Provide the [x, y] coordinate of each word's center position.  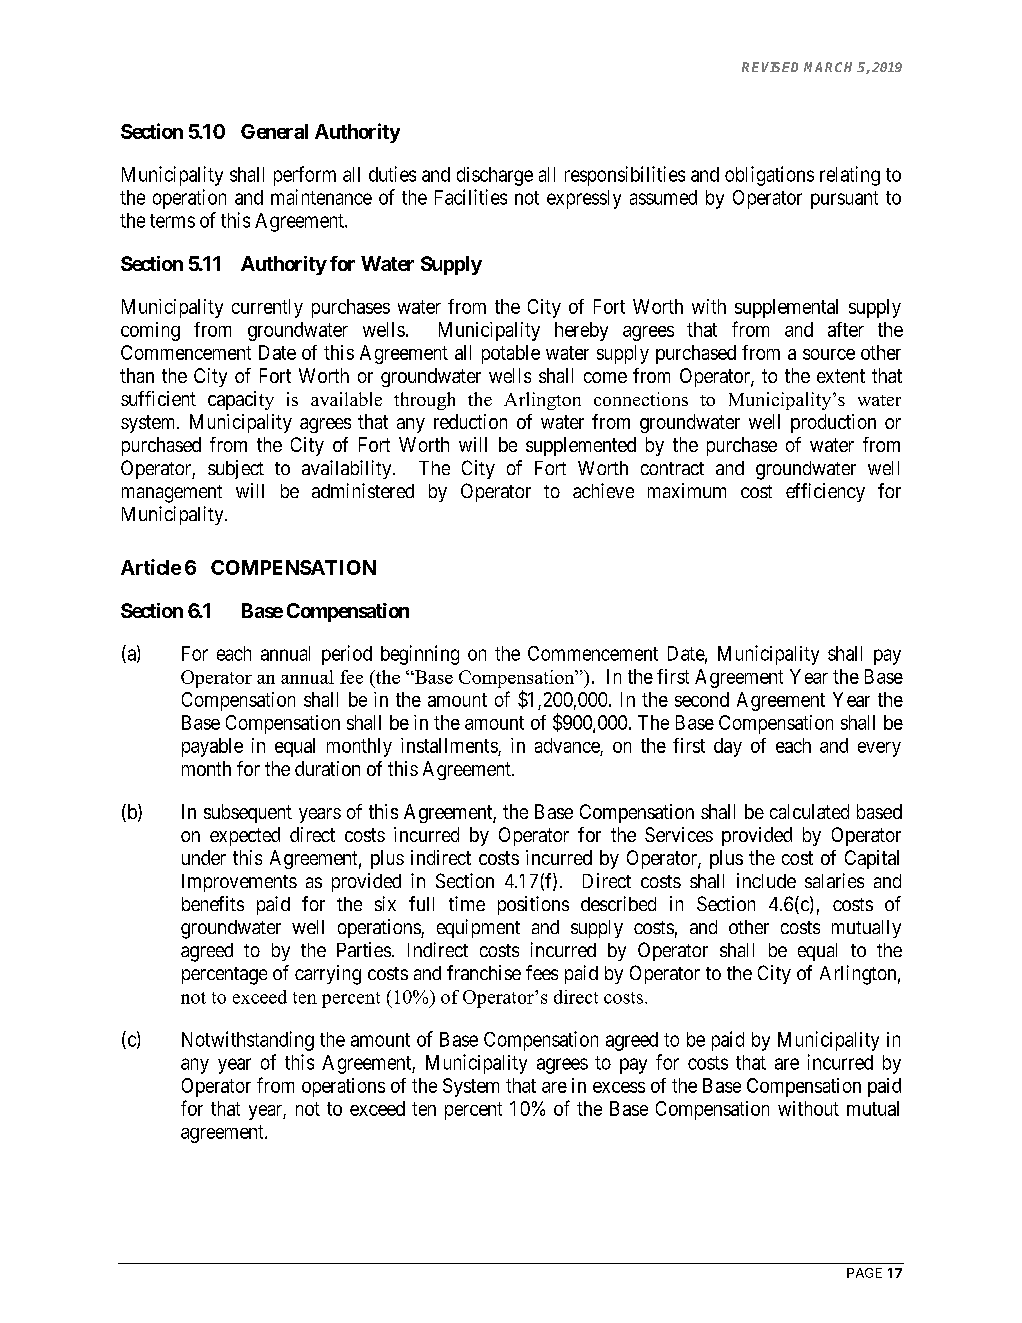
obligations [769, 176]
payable [212, 747]
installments [449, 745]
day [728, 747]
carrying [328, 975]
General [274, 131]
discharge [495, 176]
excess [619, 1087]
